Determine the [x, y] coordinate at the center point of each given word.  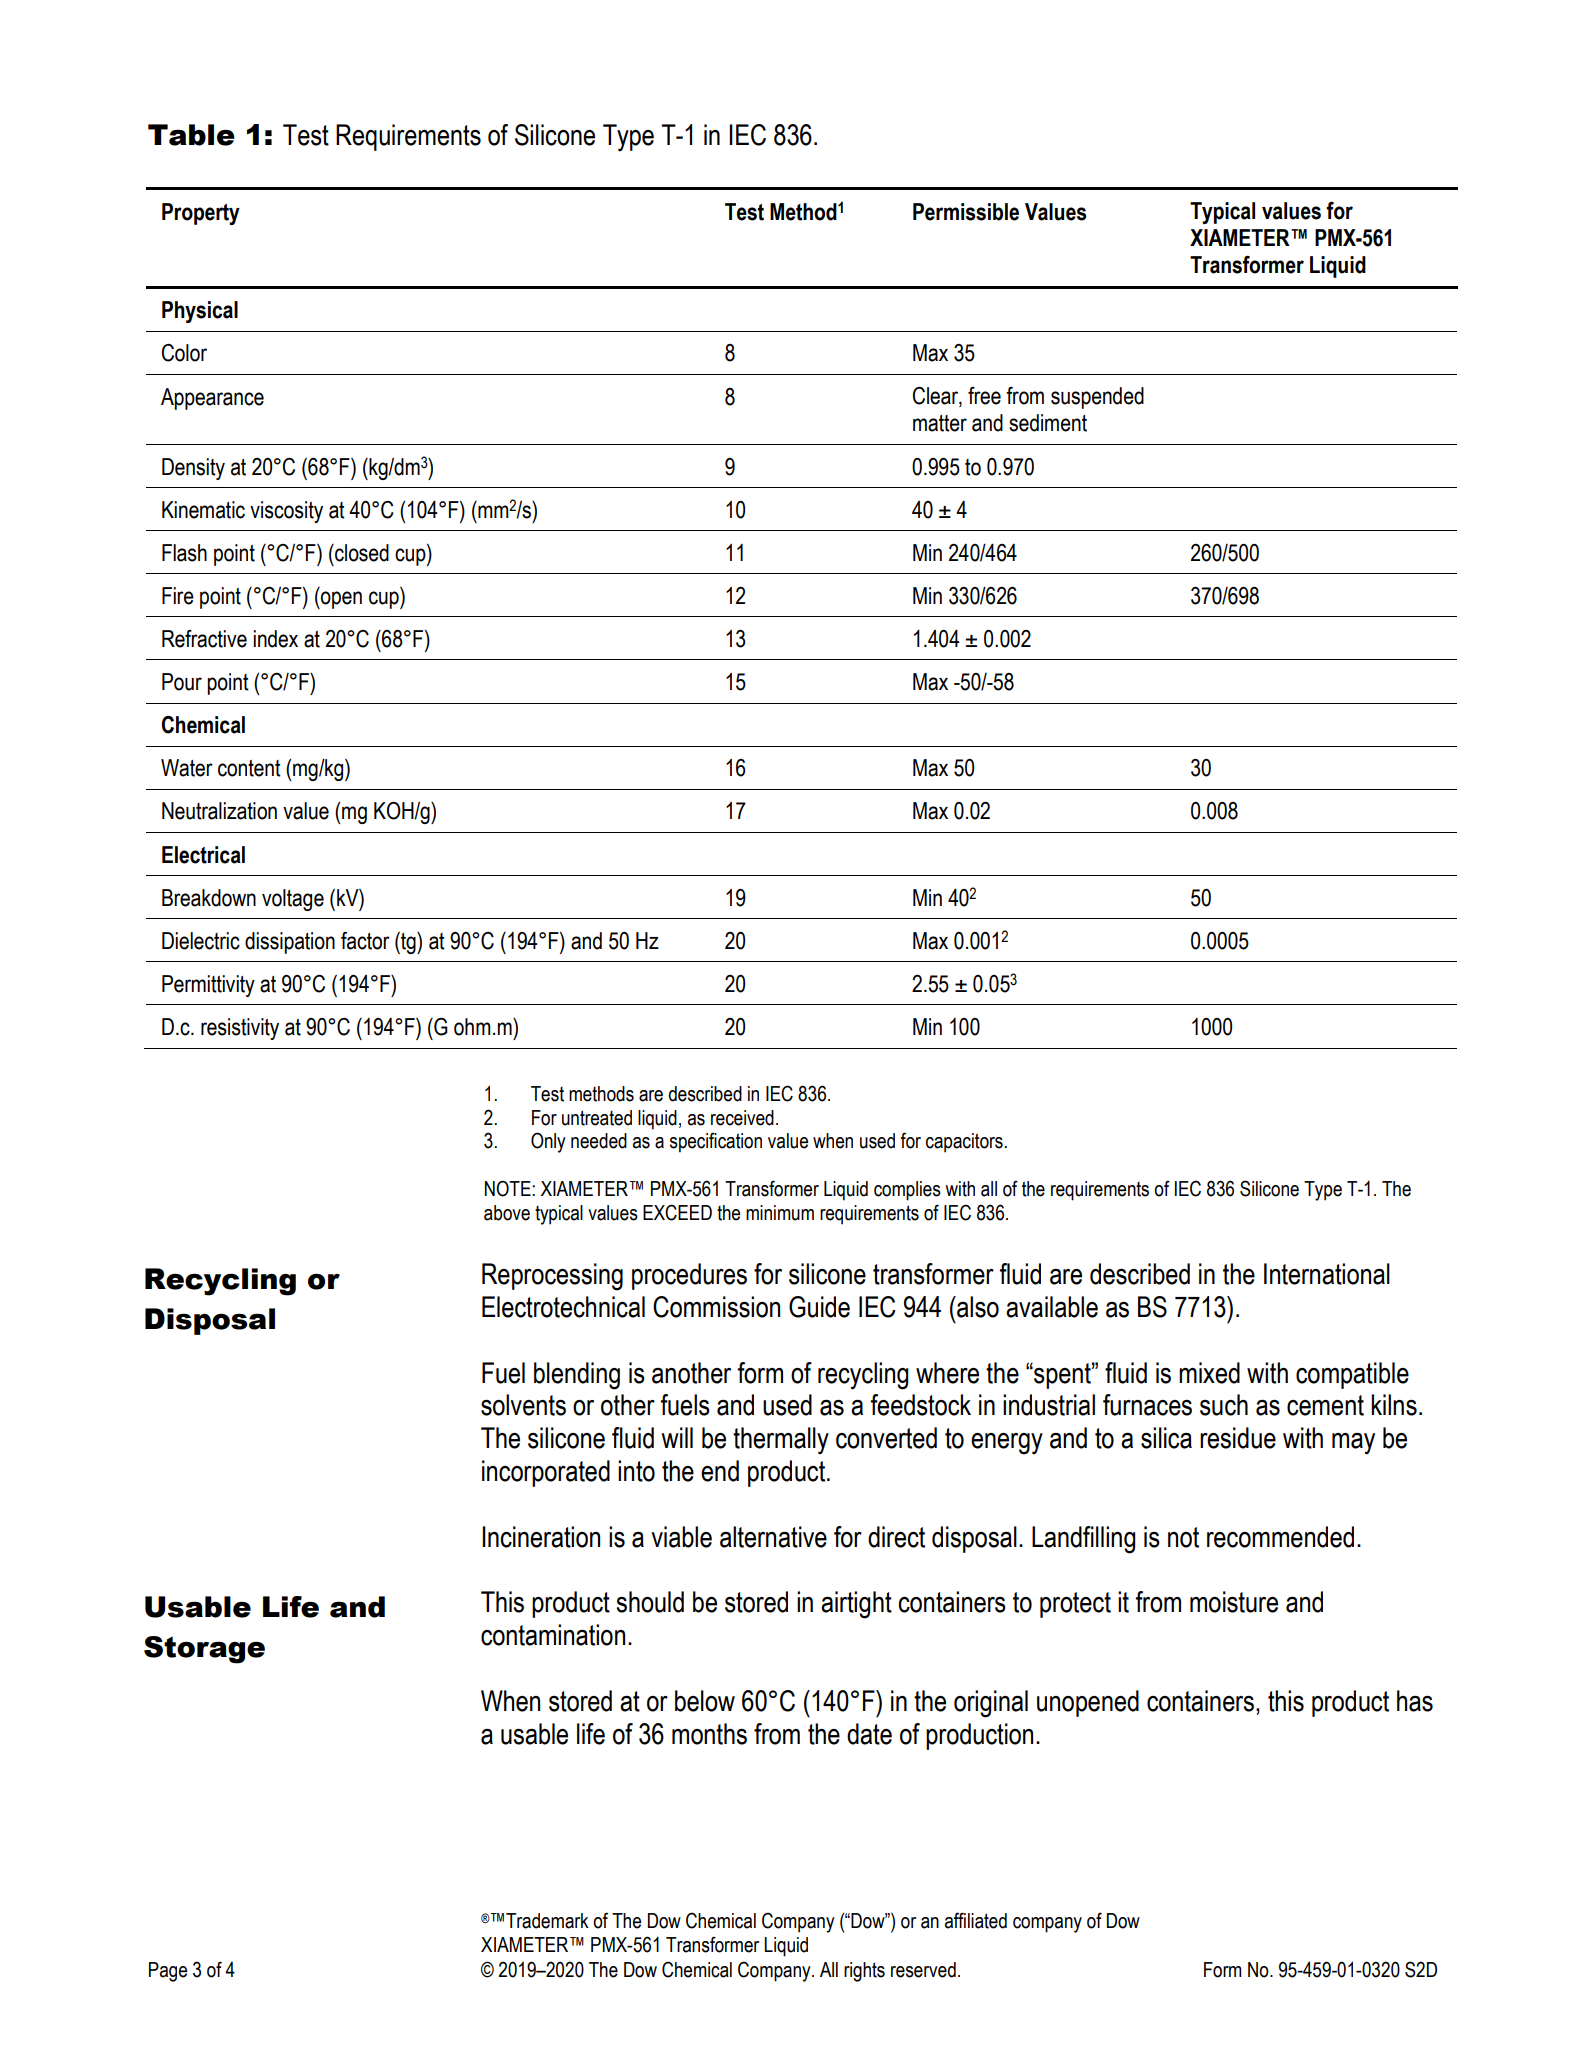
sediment [1048, 423]
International [1327, 1274]
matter [940, 423]
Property [201, 214]
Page [168, 1972]
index [275, 639]
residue [1238, 1438]
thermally [781, 1441]
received [742, 1118]
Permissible [966, 212]
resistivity [240, 1029]
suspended [1097, 398]
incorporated [546, 1473]
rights [864, 1972]
